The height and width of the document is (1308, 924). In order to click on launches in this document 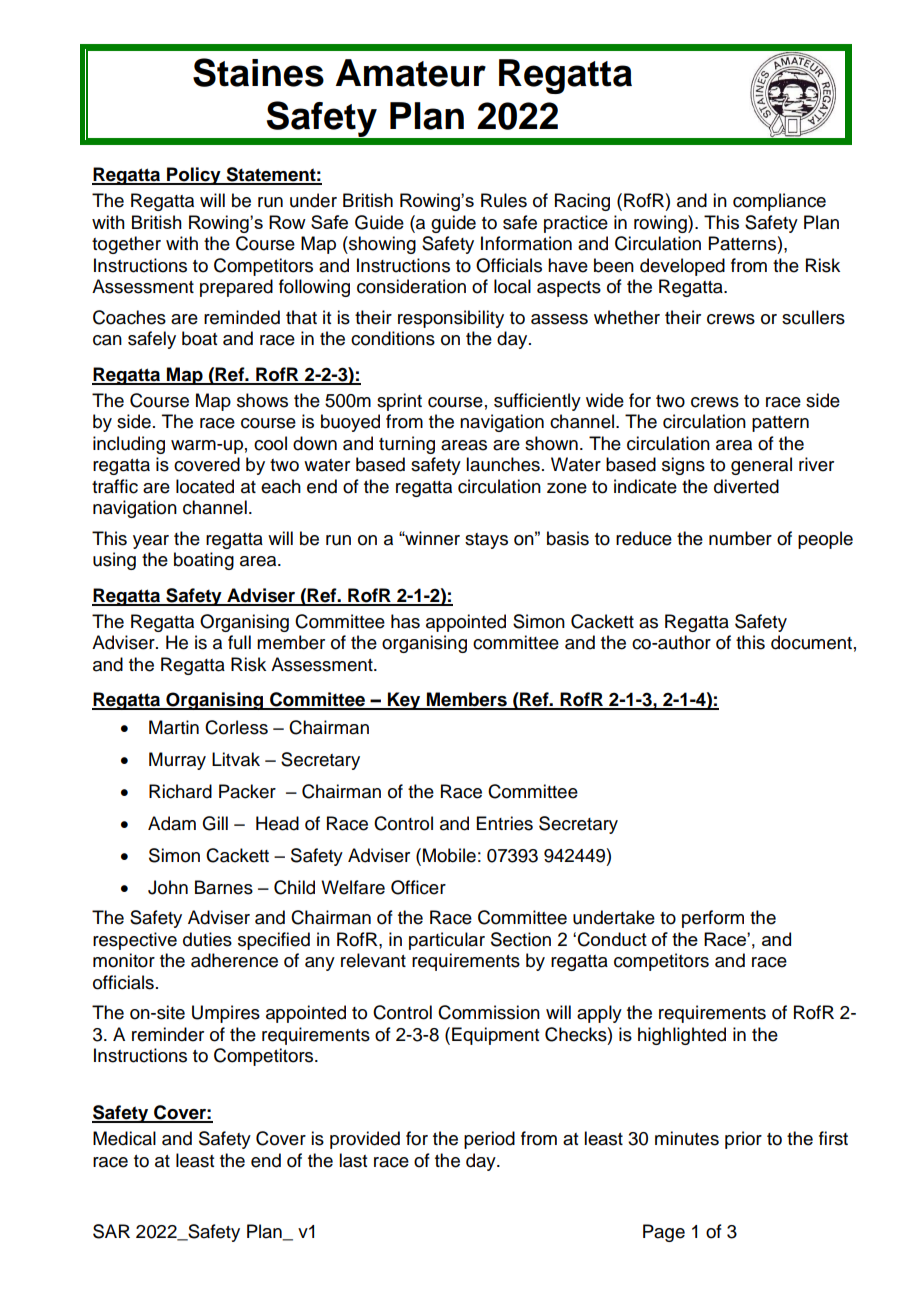, I will do `click(503, 464)`.
